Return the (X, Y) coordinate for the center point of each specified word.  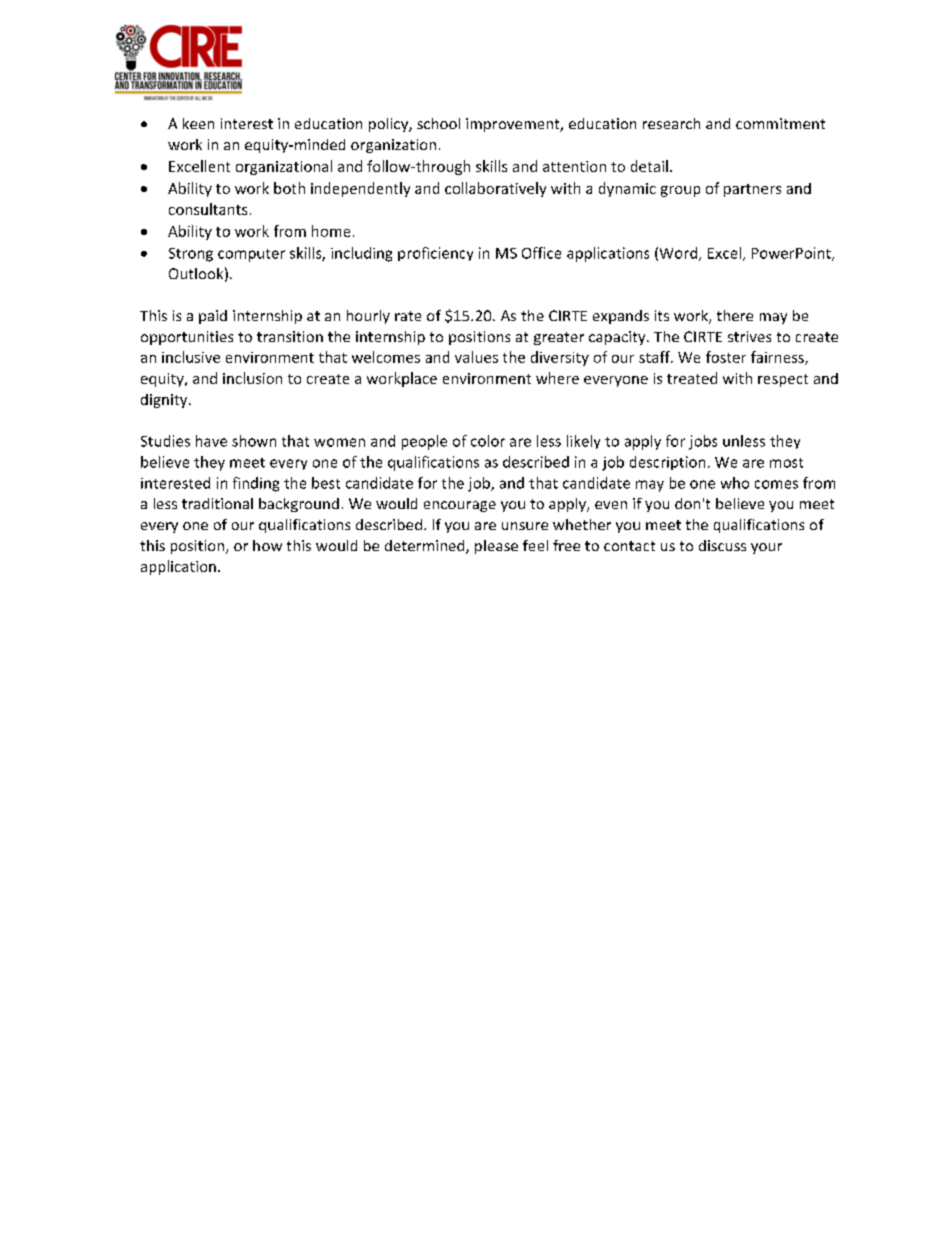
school (438, 123)
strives (749, 336)
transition (290, 336)
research (671, 123)
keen (198, 123)
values (476, 357)
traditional (217, 503)
